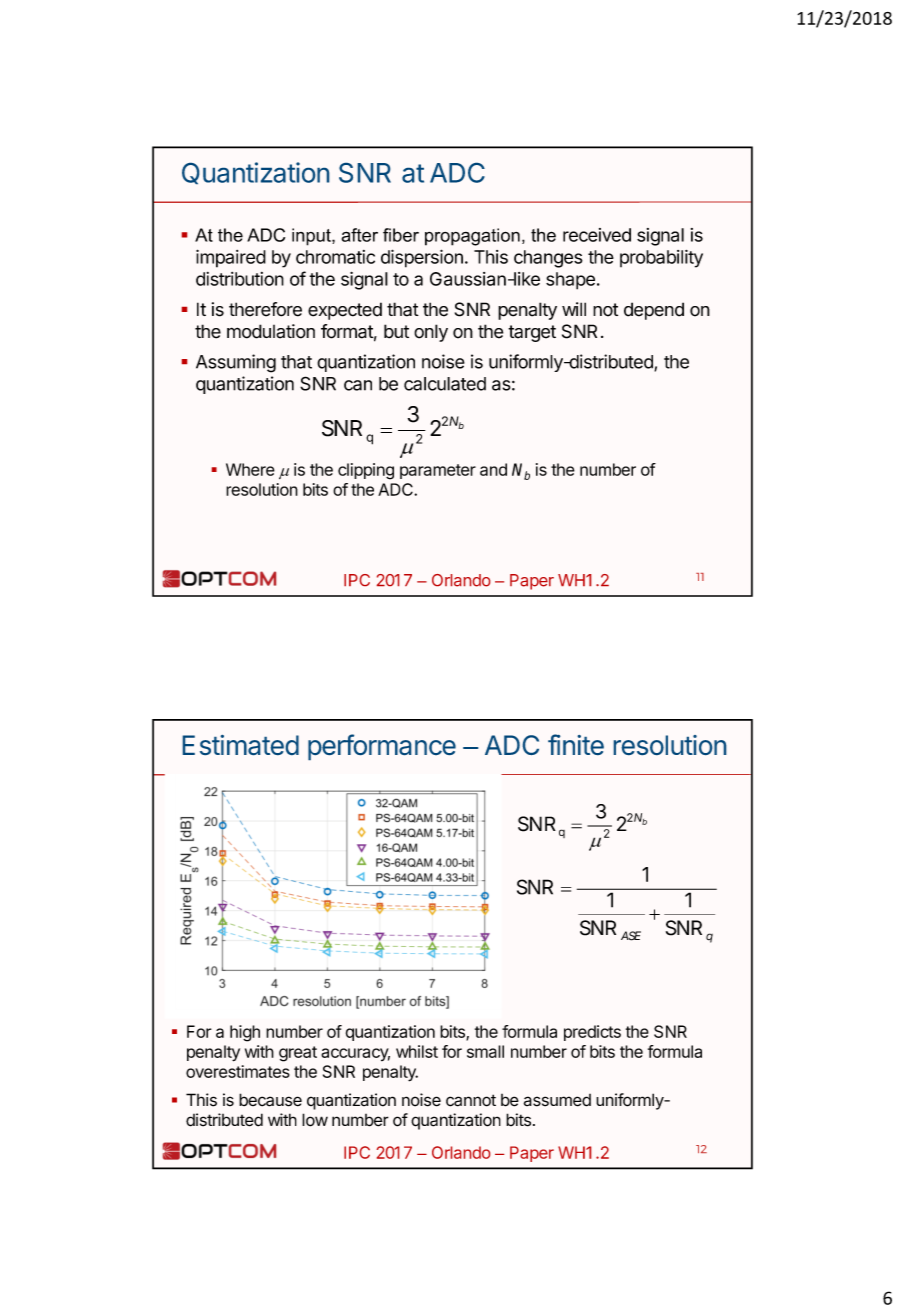  Describe the element at coordinates (417, 1051) in the document. I see `whilst` at that location.
